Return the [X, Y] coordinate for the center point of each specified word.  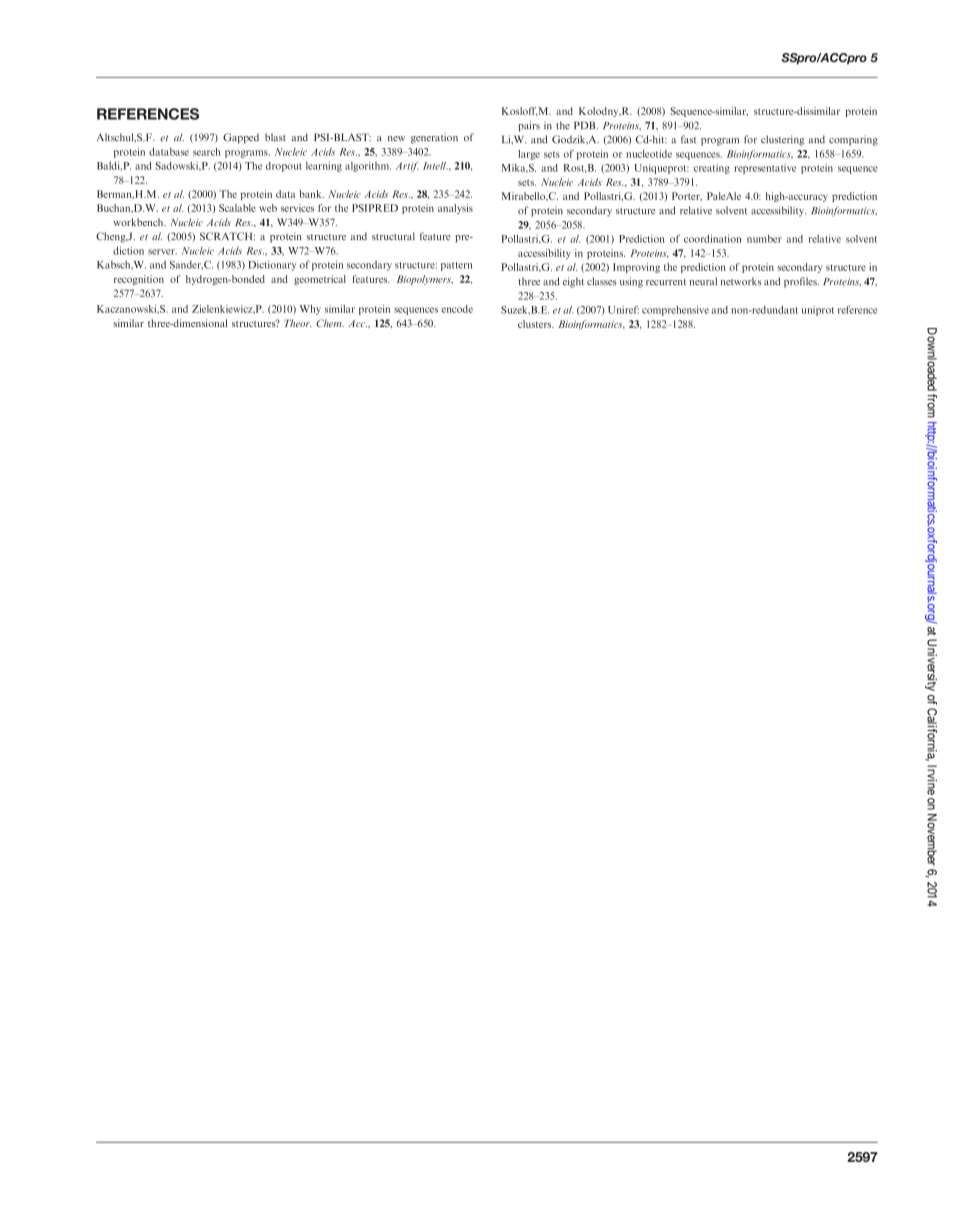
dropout [284, 167]
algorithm [368, 167]
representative [765, 169]
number [764, 239]
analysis [455, 209]
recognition [139, 280]
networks [741, 281]
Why [310, 310]
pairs [529, 126]
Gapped [241, 138]
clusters [536, 324]
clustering [782, 140]
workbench [139, 222]
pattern [456, 266]
